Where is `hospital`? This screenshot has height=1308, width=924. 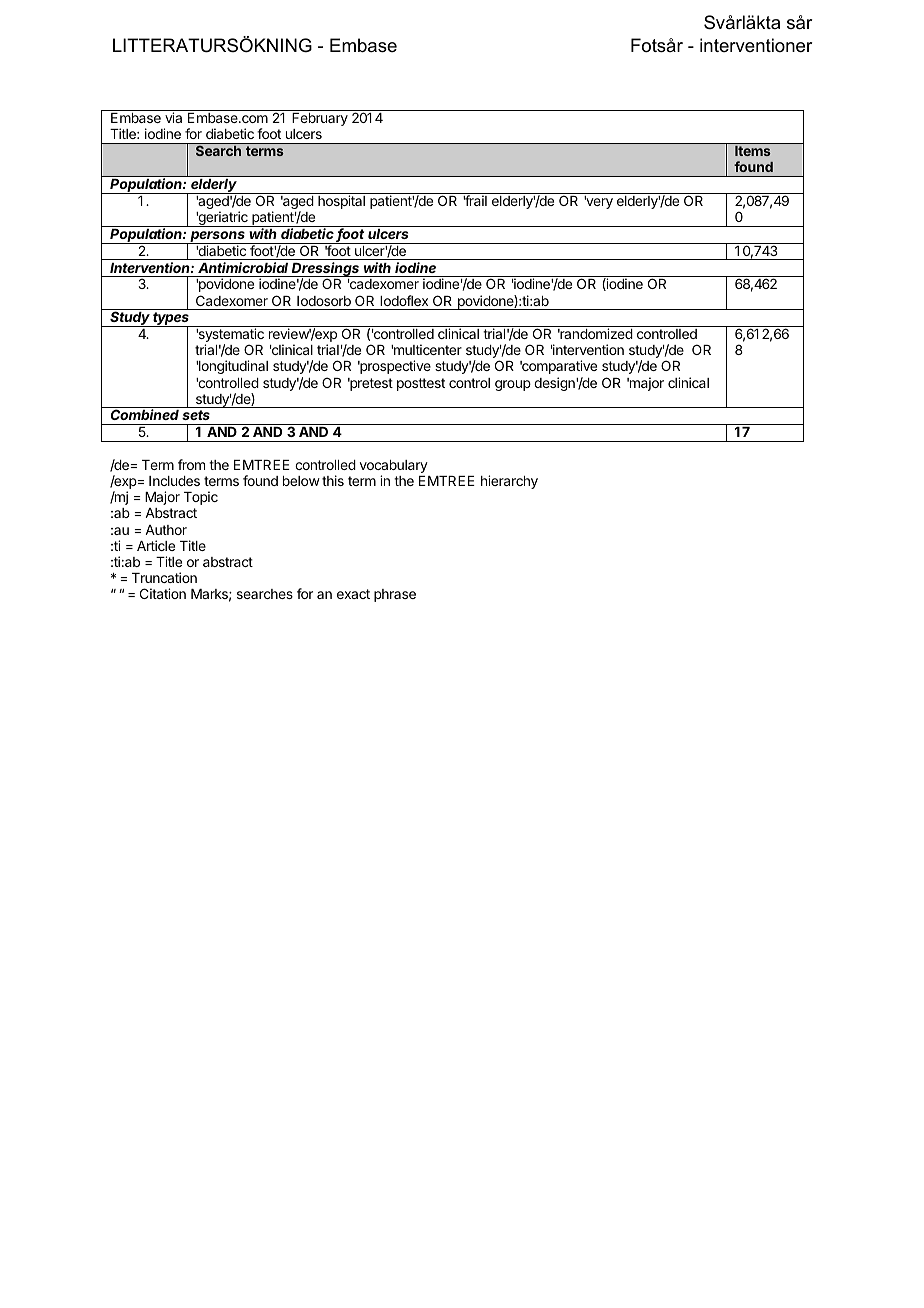 hospital is located at coordinates (341, 202).
